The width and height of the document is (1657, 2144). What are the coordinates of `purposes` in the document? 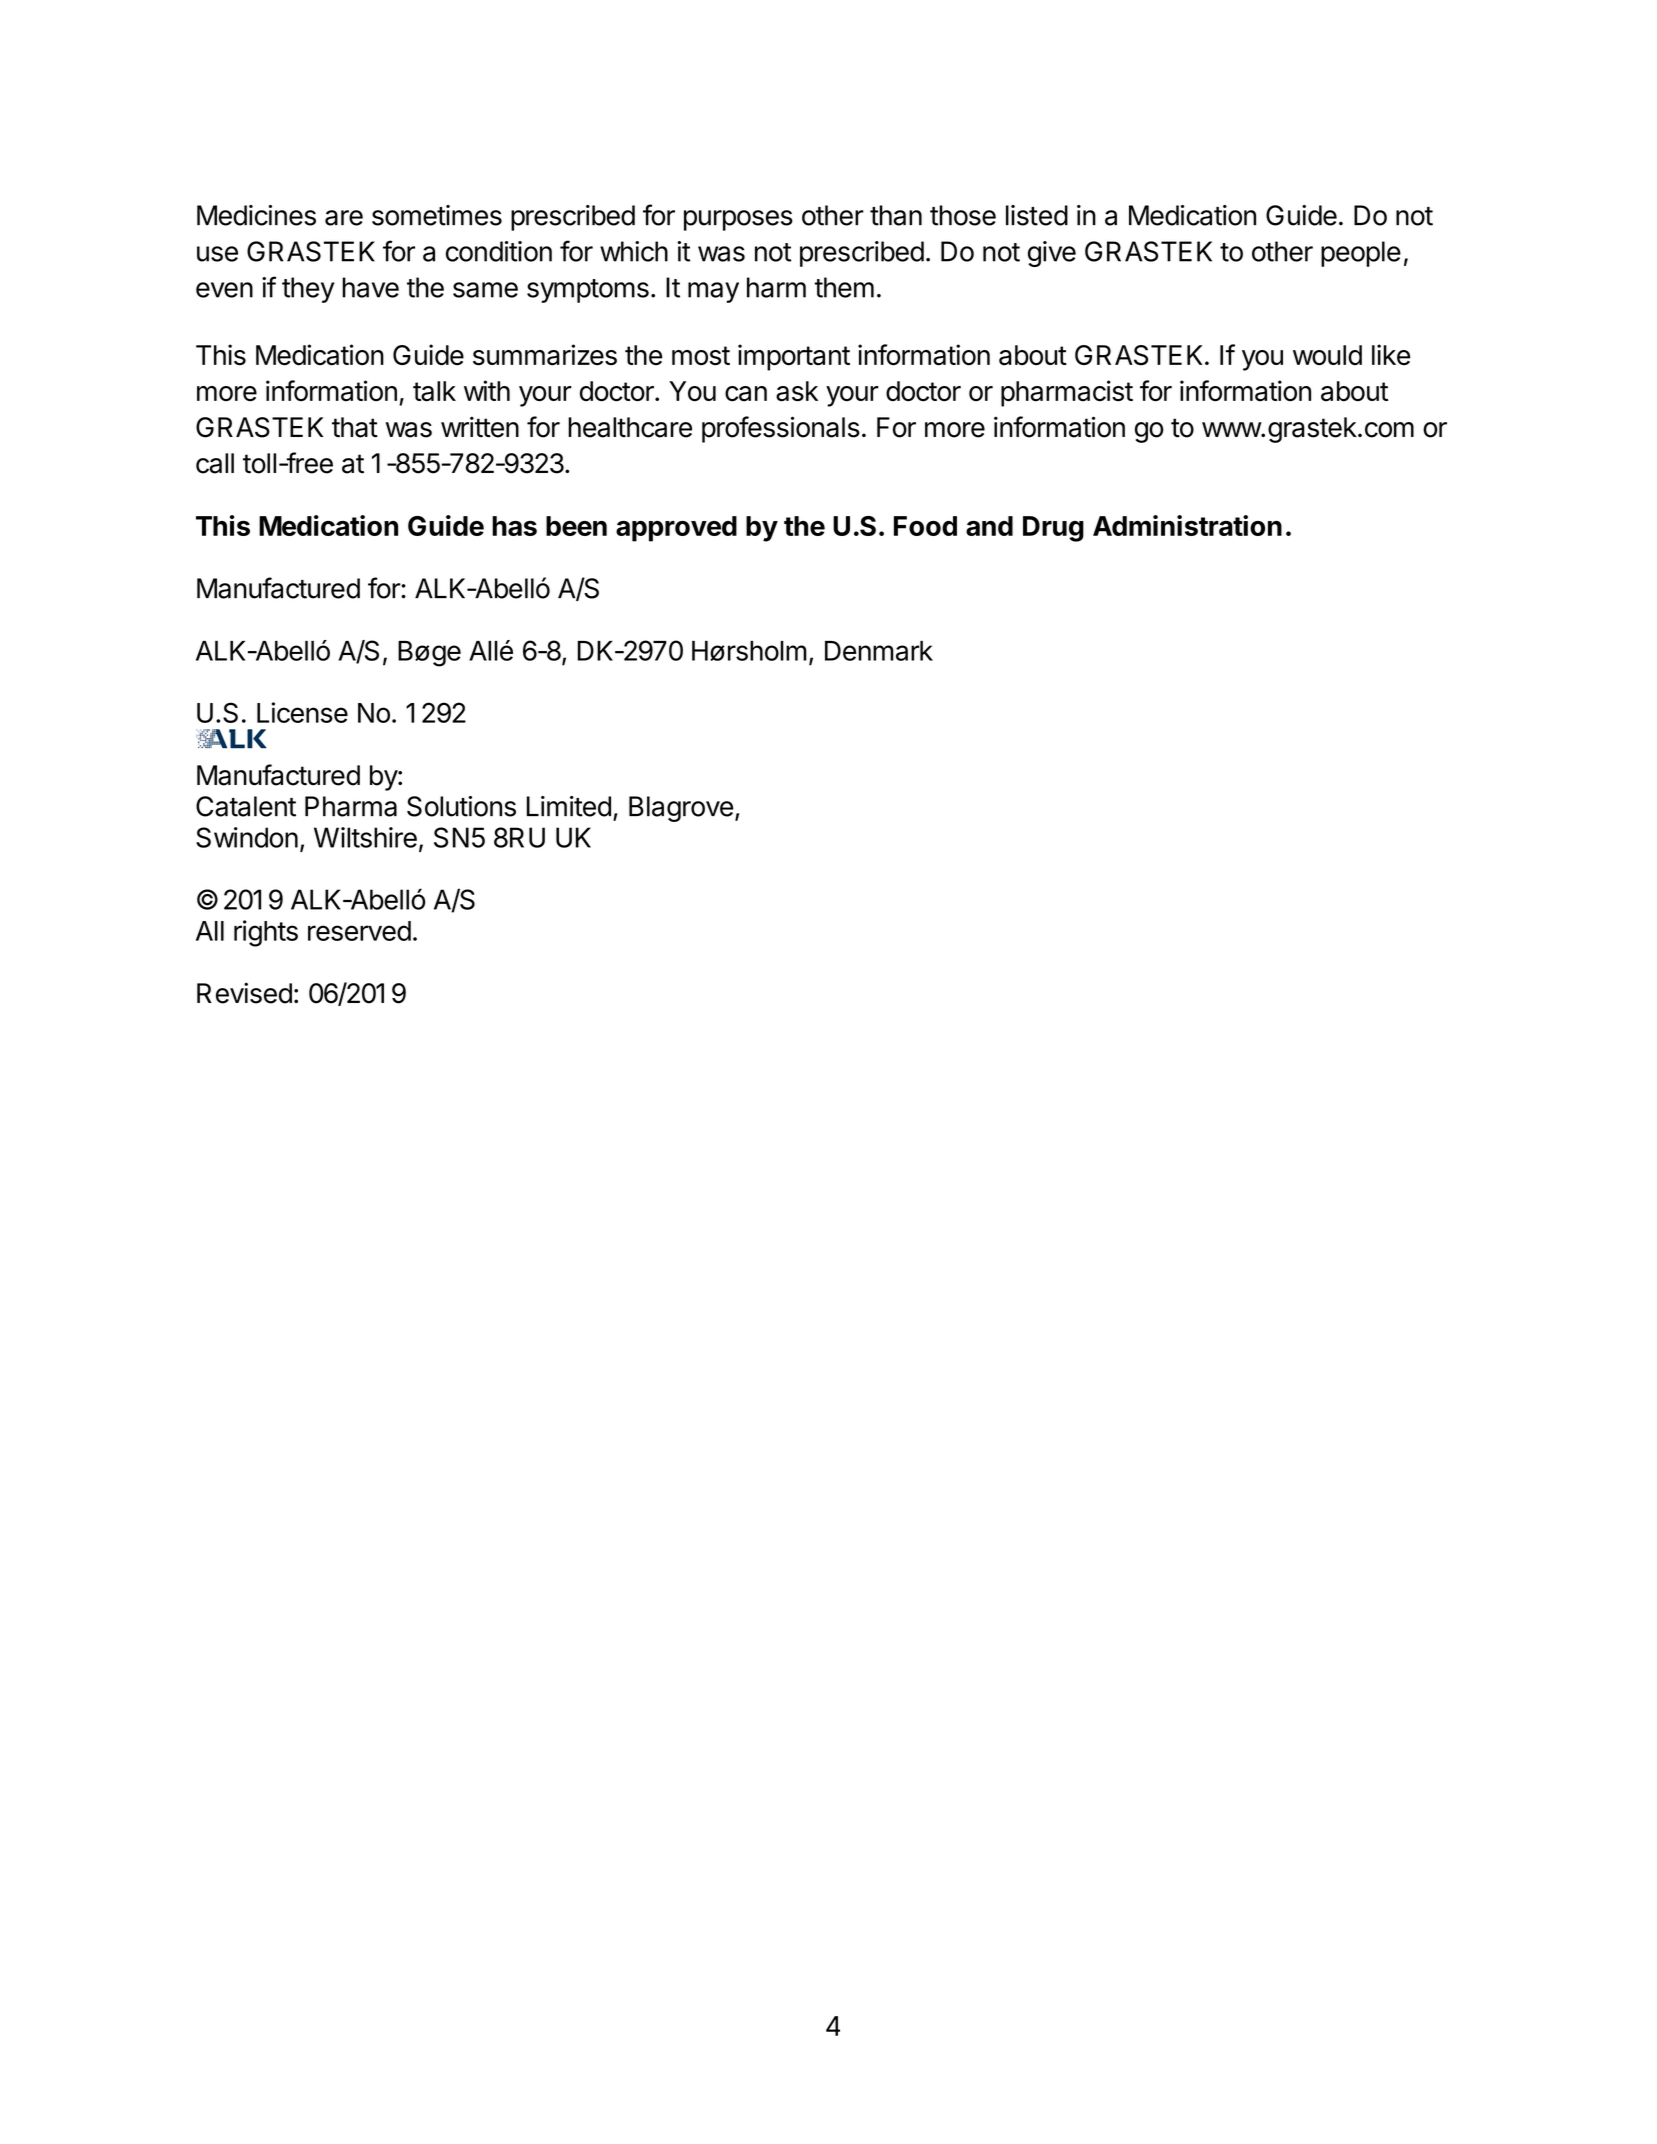 It's located at (738, 220).
